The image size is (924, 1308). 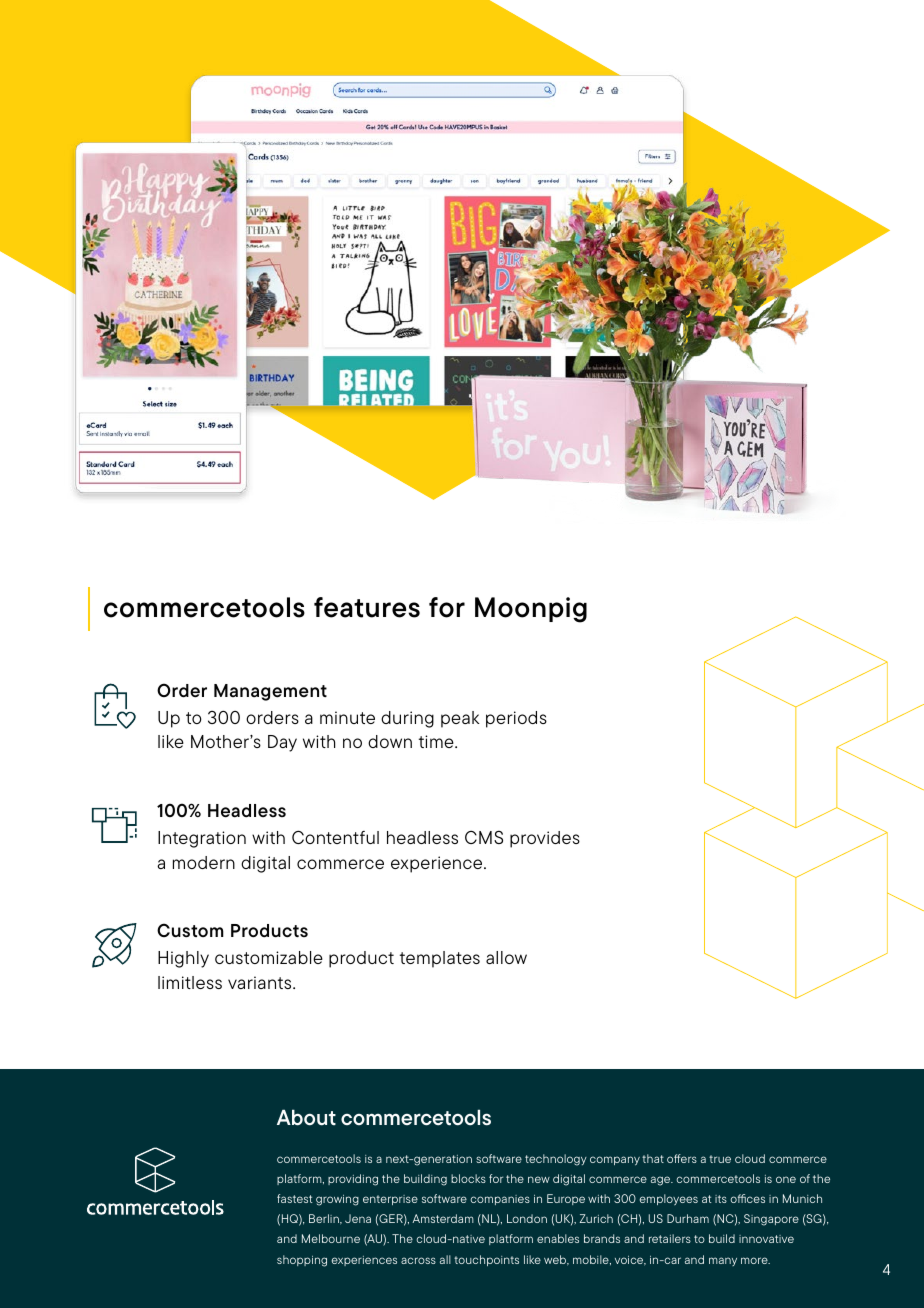 What do you see at coordinates (720, 1159) in the document?
I see `true` at bounding box center [720, 1159].
